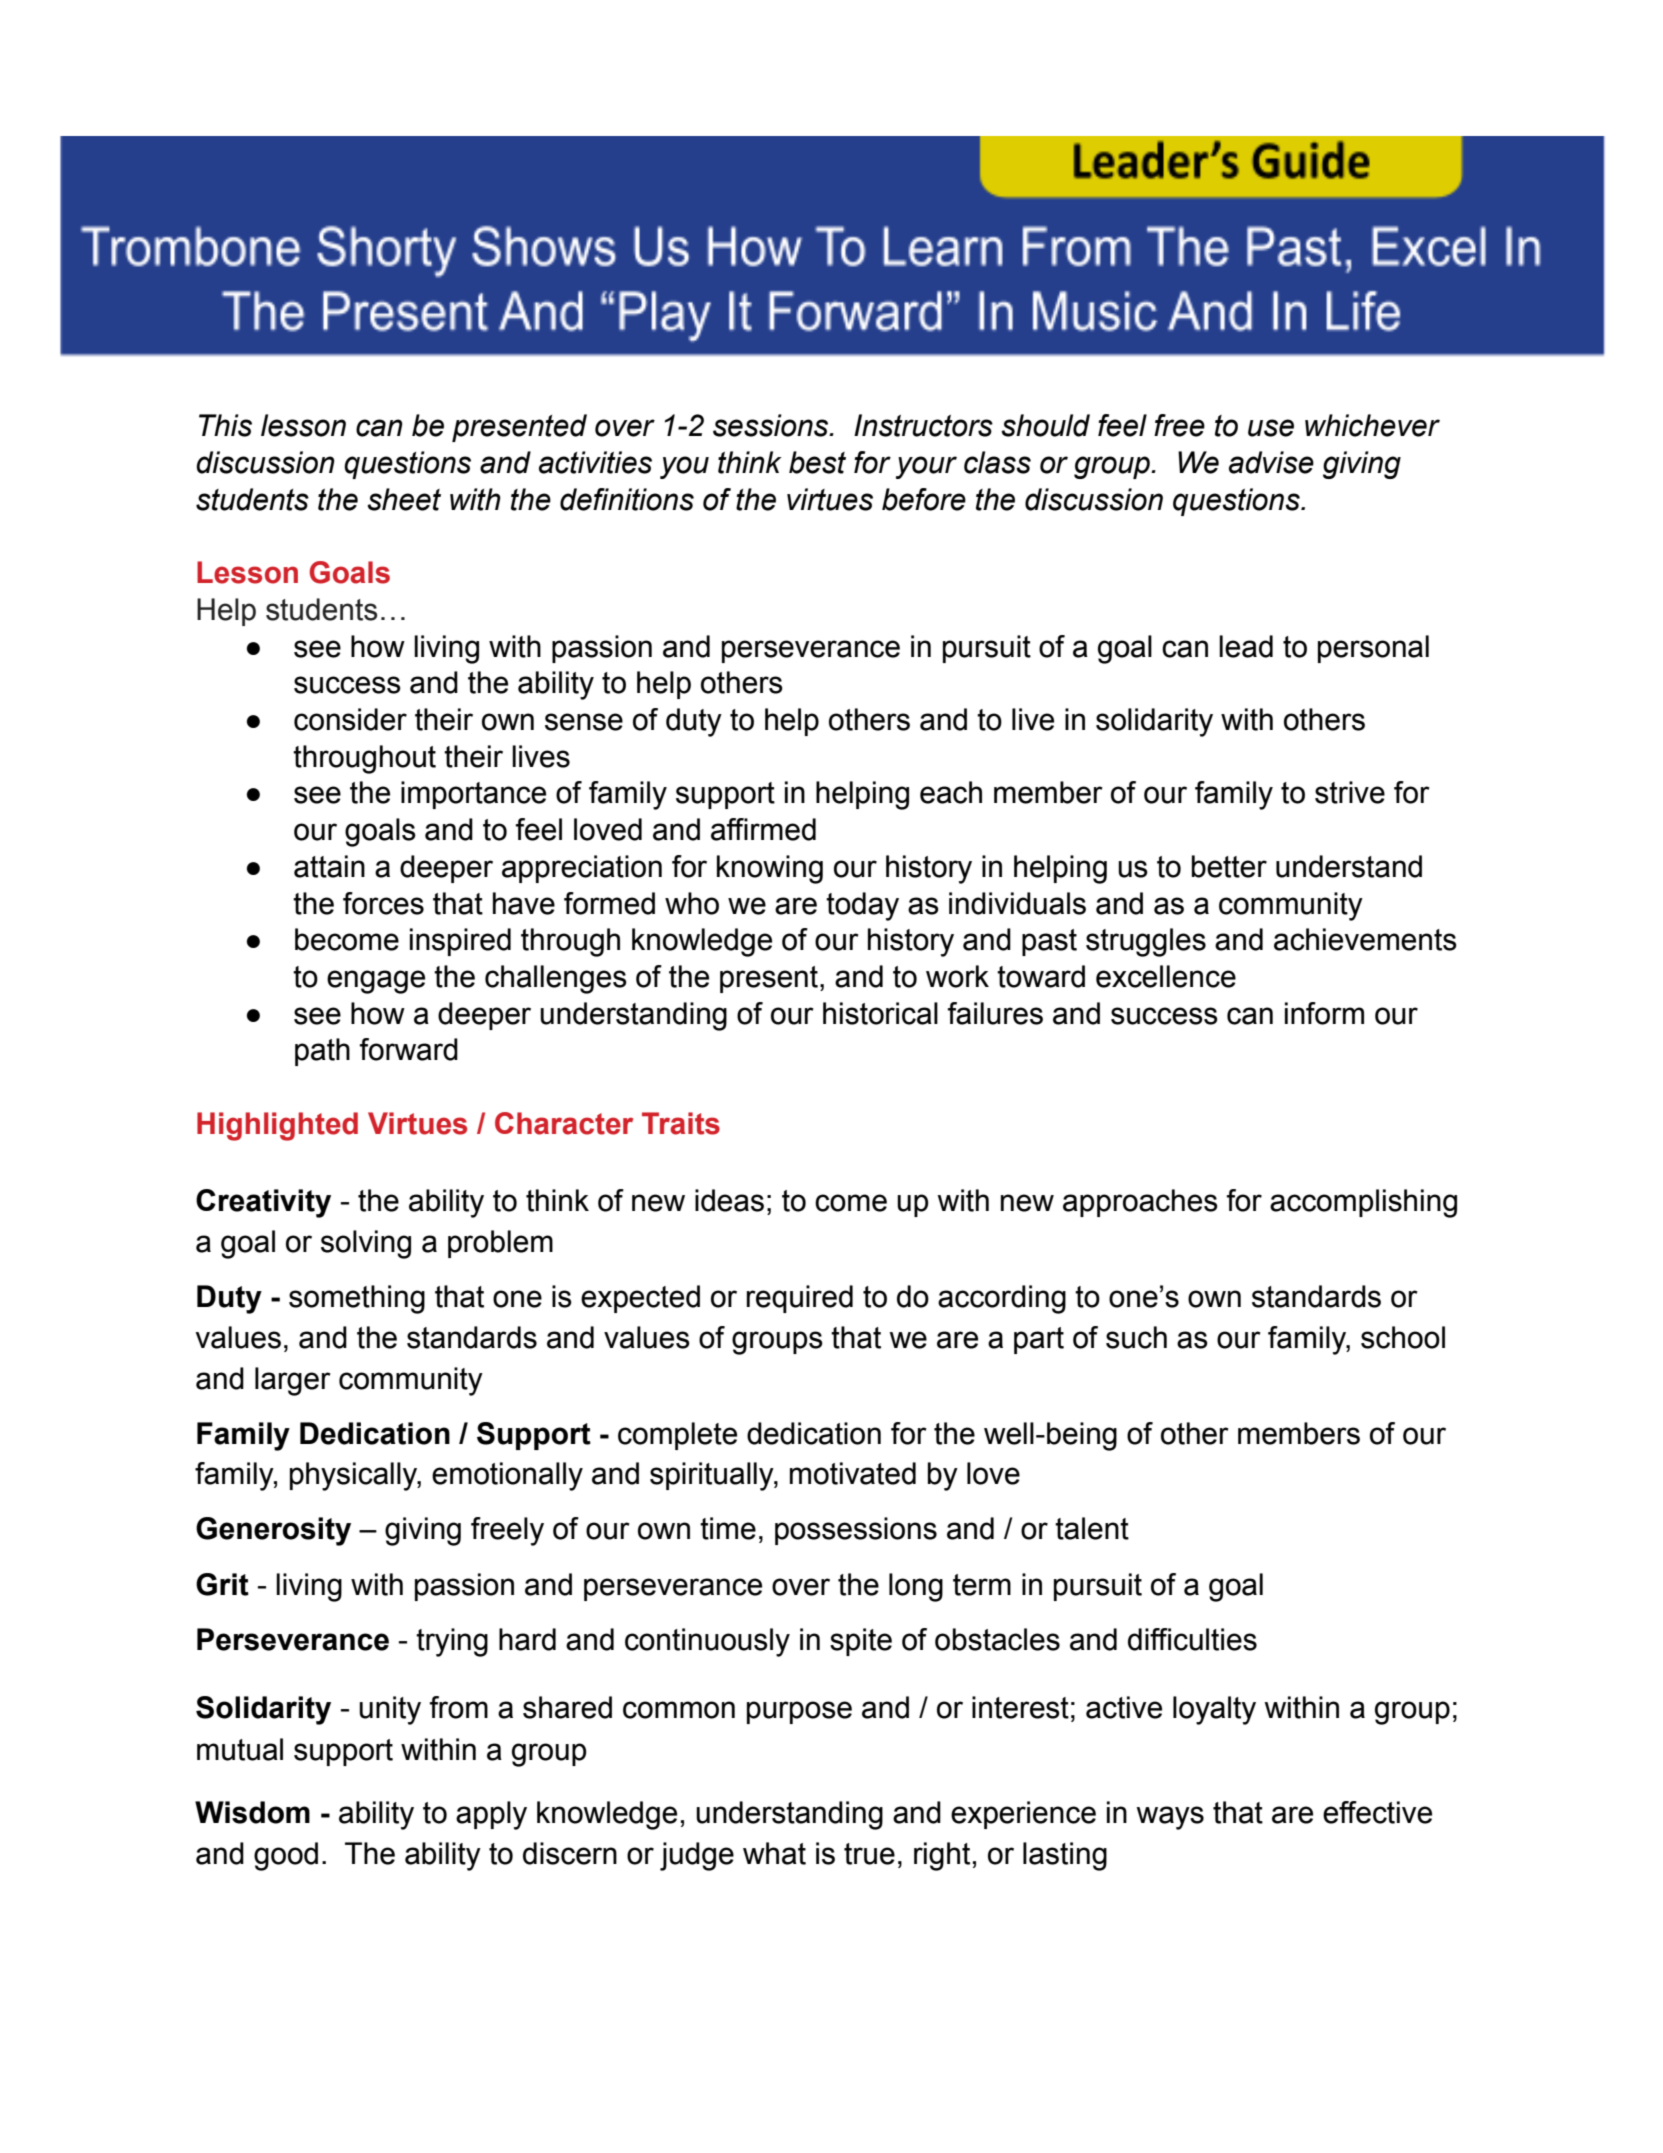 Image resolution: width=1663 pixels, height=2153 pixels. Describe the element at coordinates (404, 499) in the screenshot. I see `sheet` at that location.
